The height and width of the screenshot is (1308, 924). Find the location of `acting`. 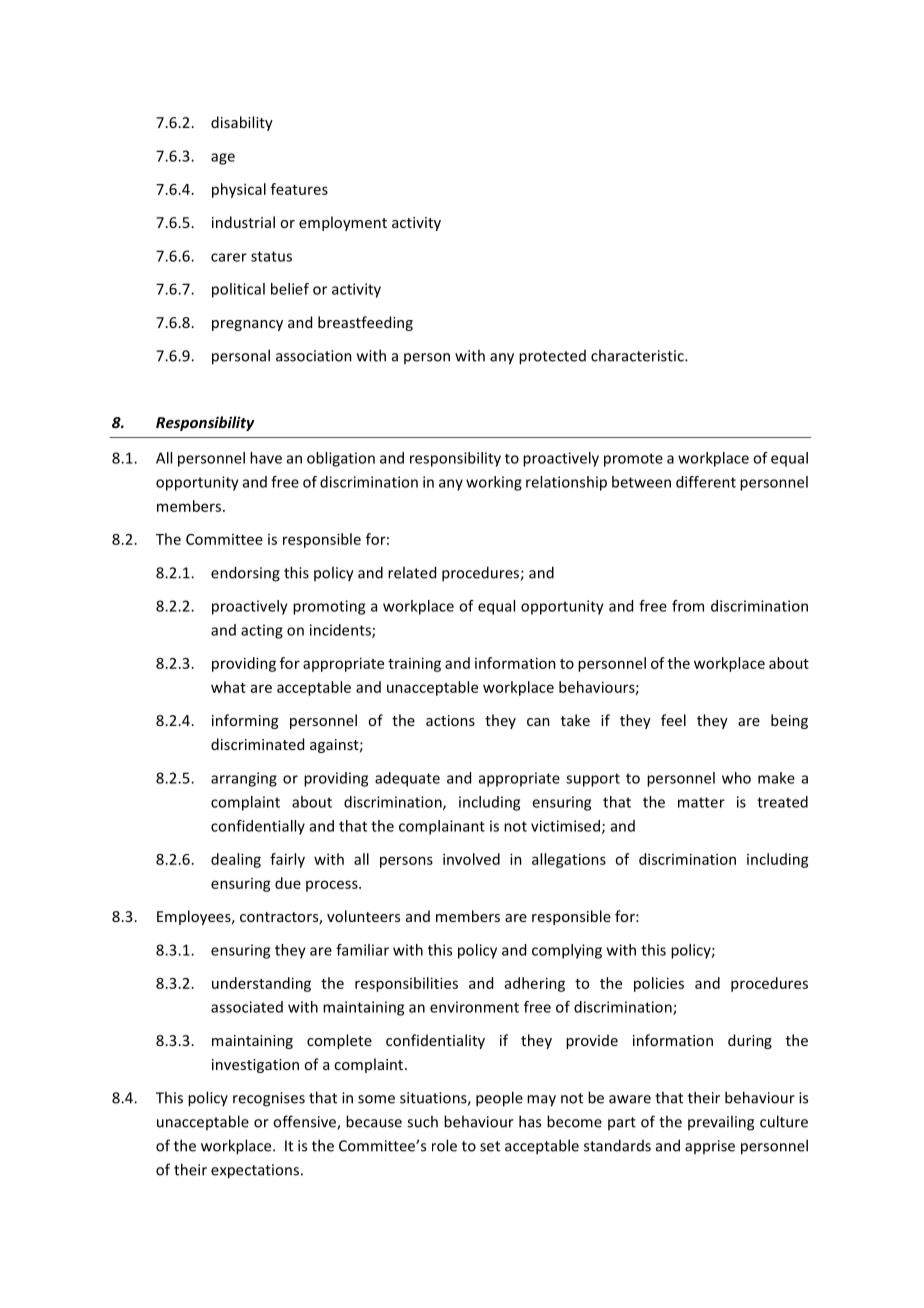

acting is located at coordinates (262, 631).
